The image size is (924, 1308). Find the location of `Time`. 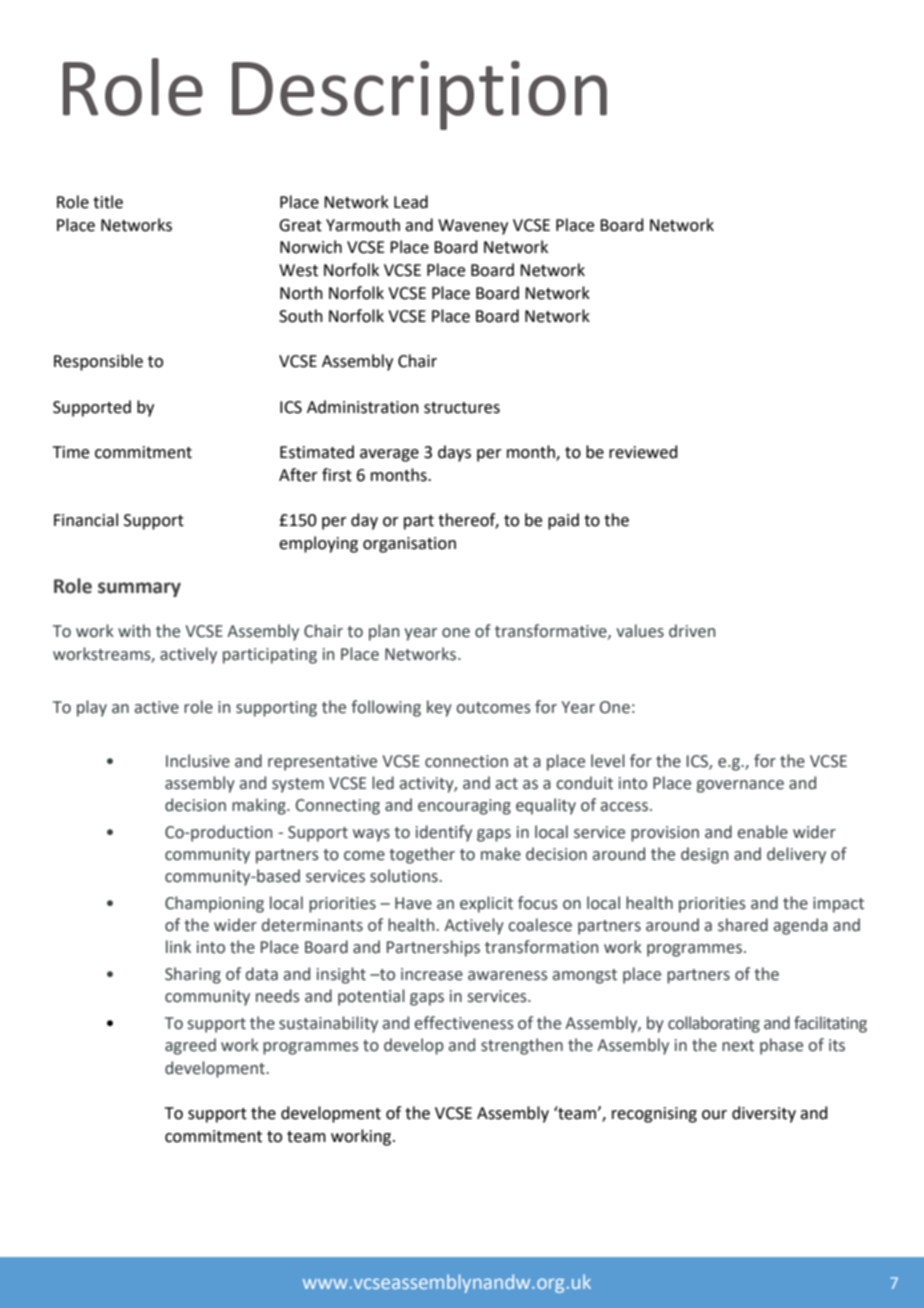

Time is located at coordinates (71, 452).
